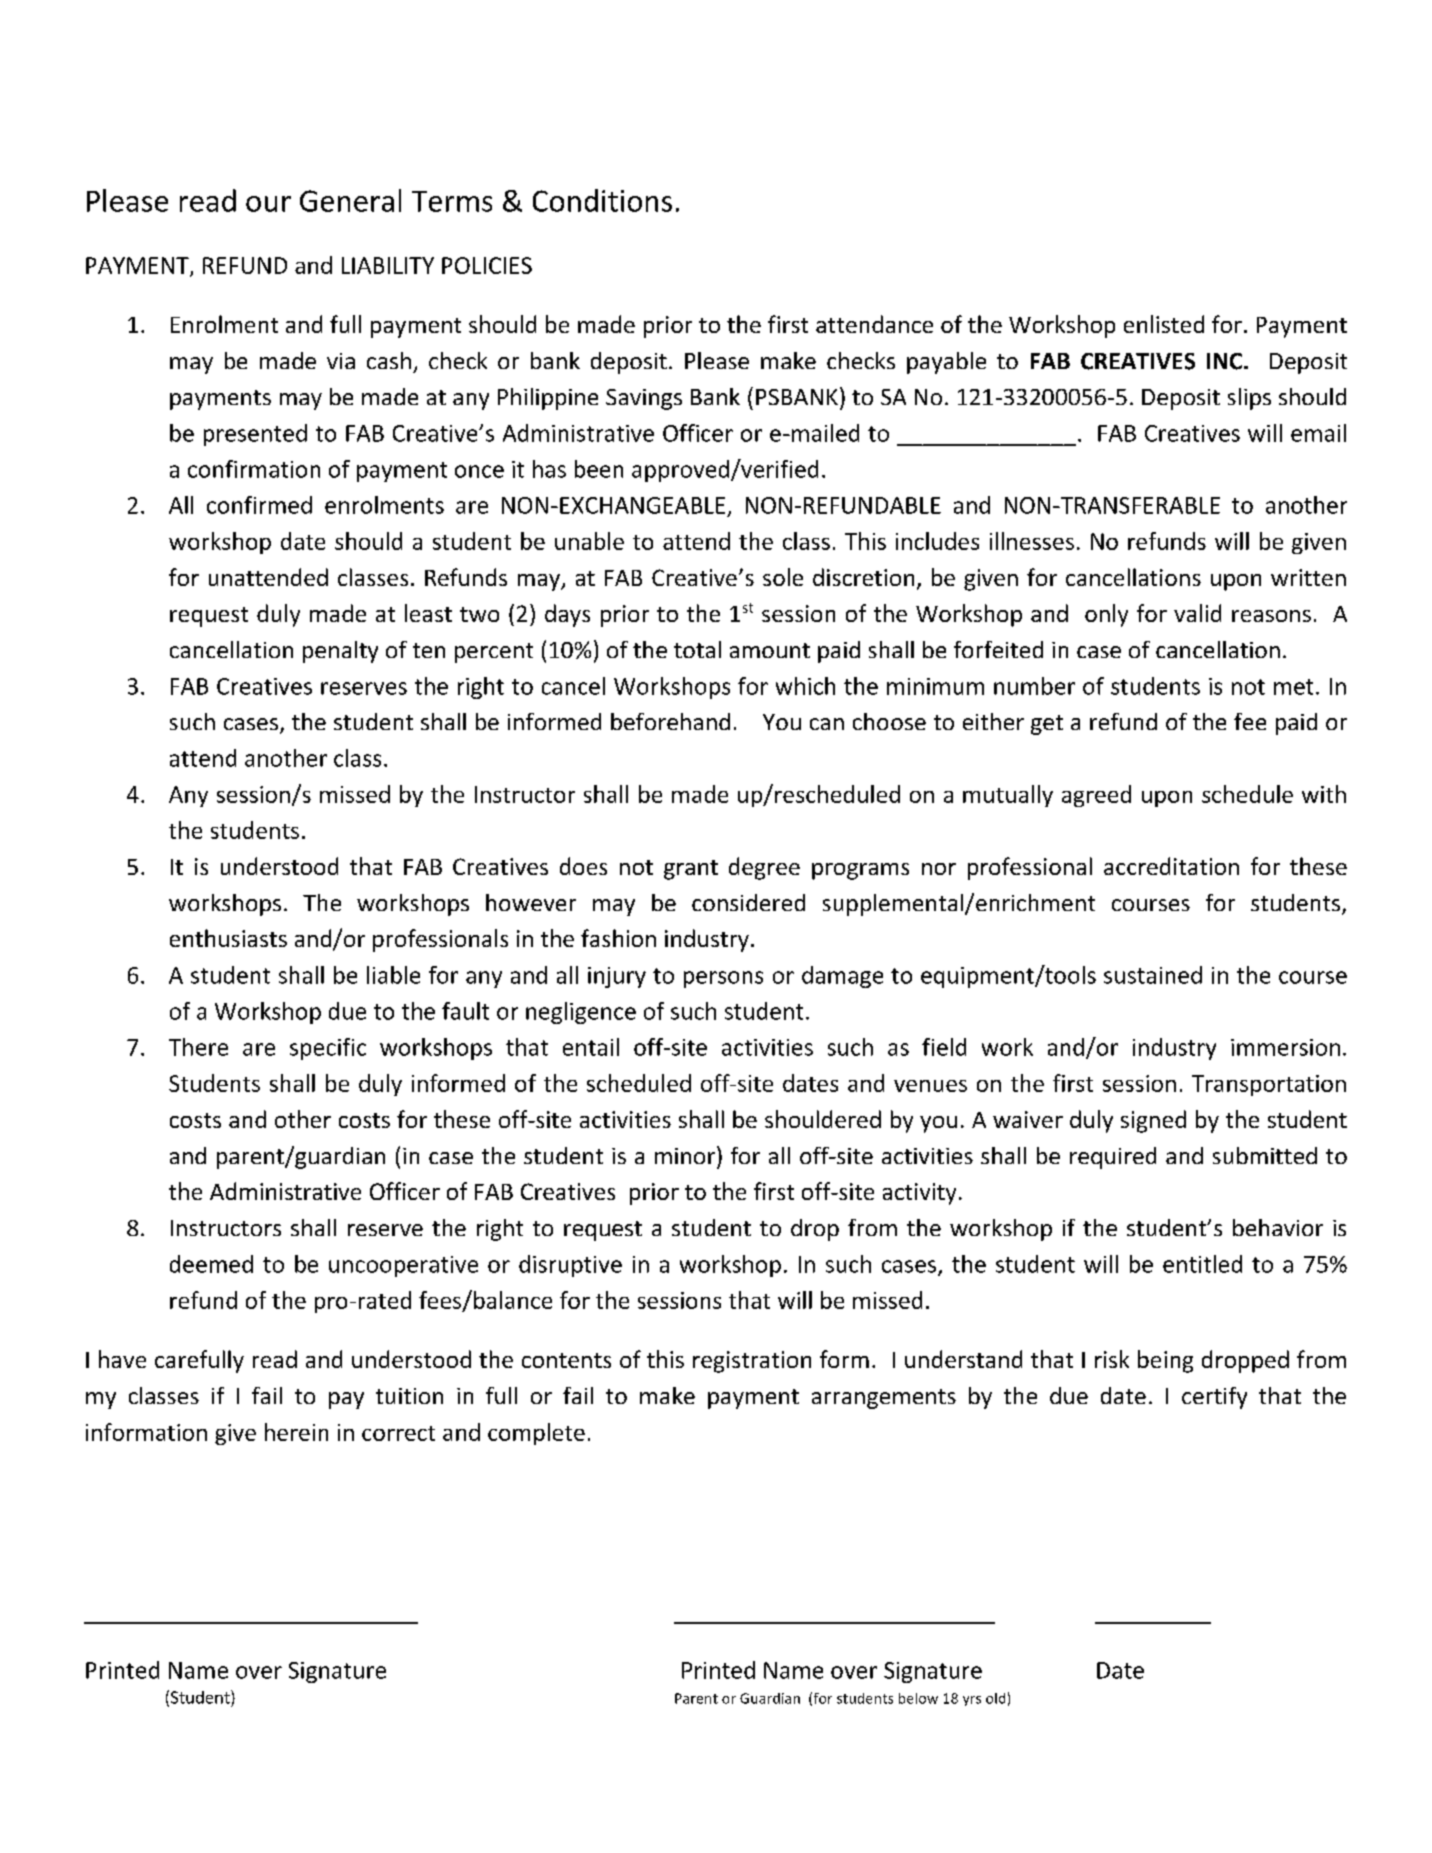 The width and height of the screenshot is (1432, 1853). I want to click on Conditions, so click(602, 200).
